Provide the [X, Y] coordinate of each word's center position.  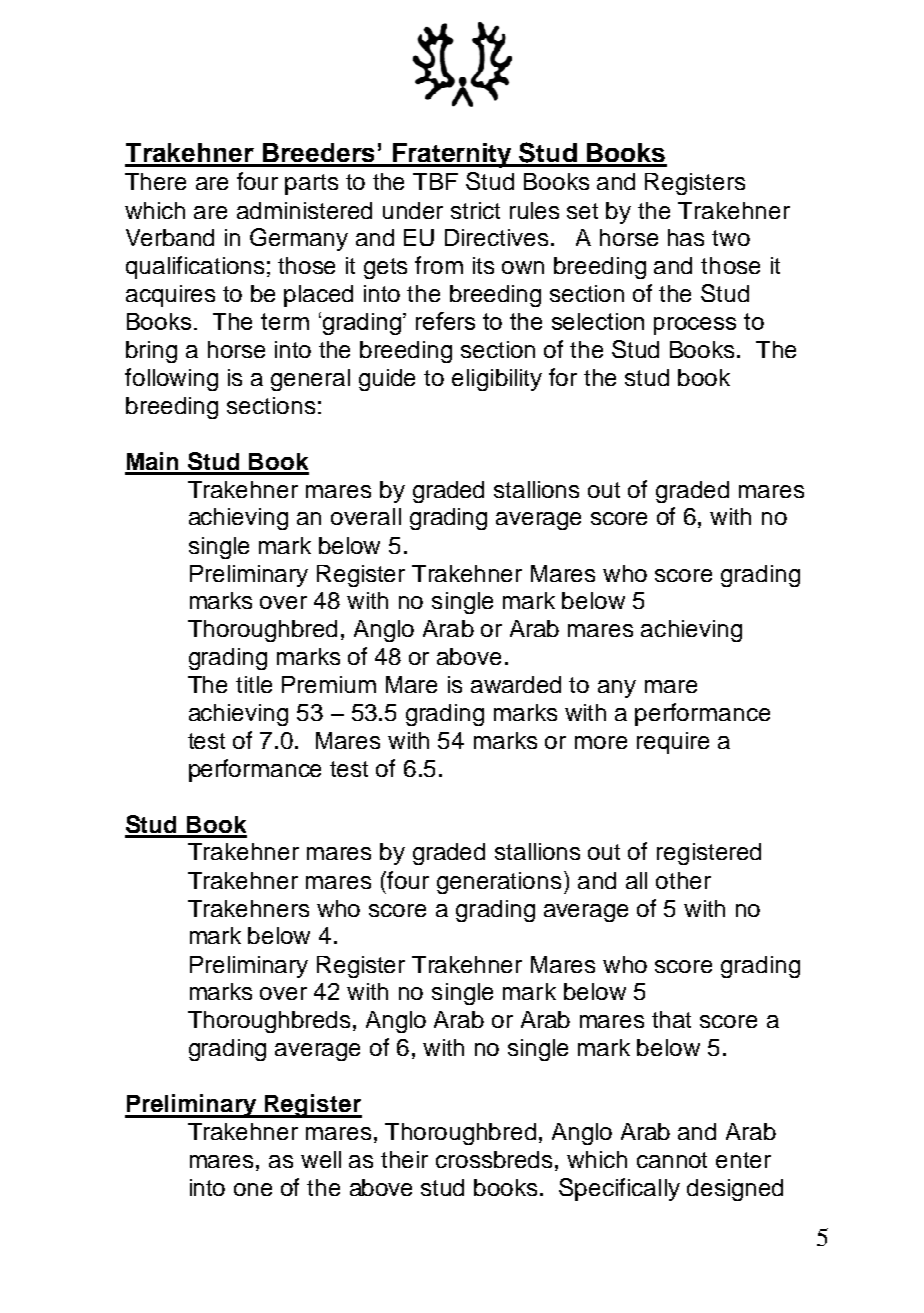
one [253, 1189]
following [171, 379]
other [683, 880]
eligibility [497, 380]
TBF [435, 181]
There [155, 181]
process [695, 326]
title [254, 684]
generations [499, 883]
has [686, 237]
